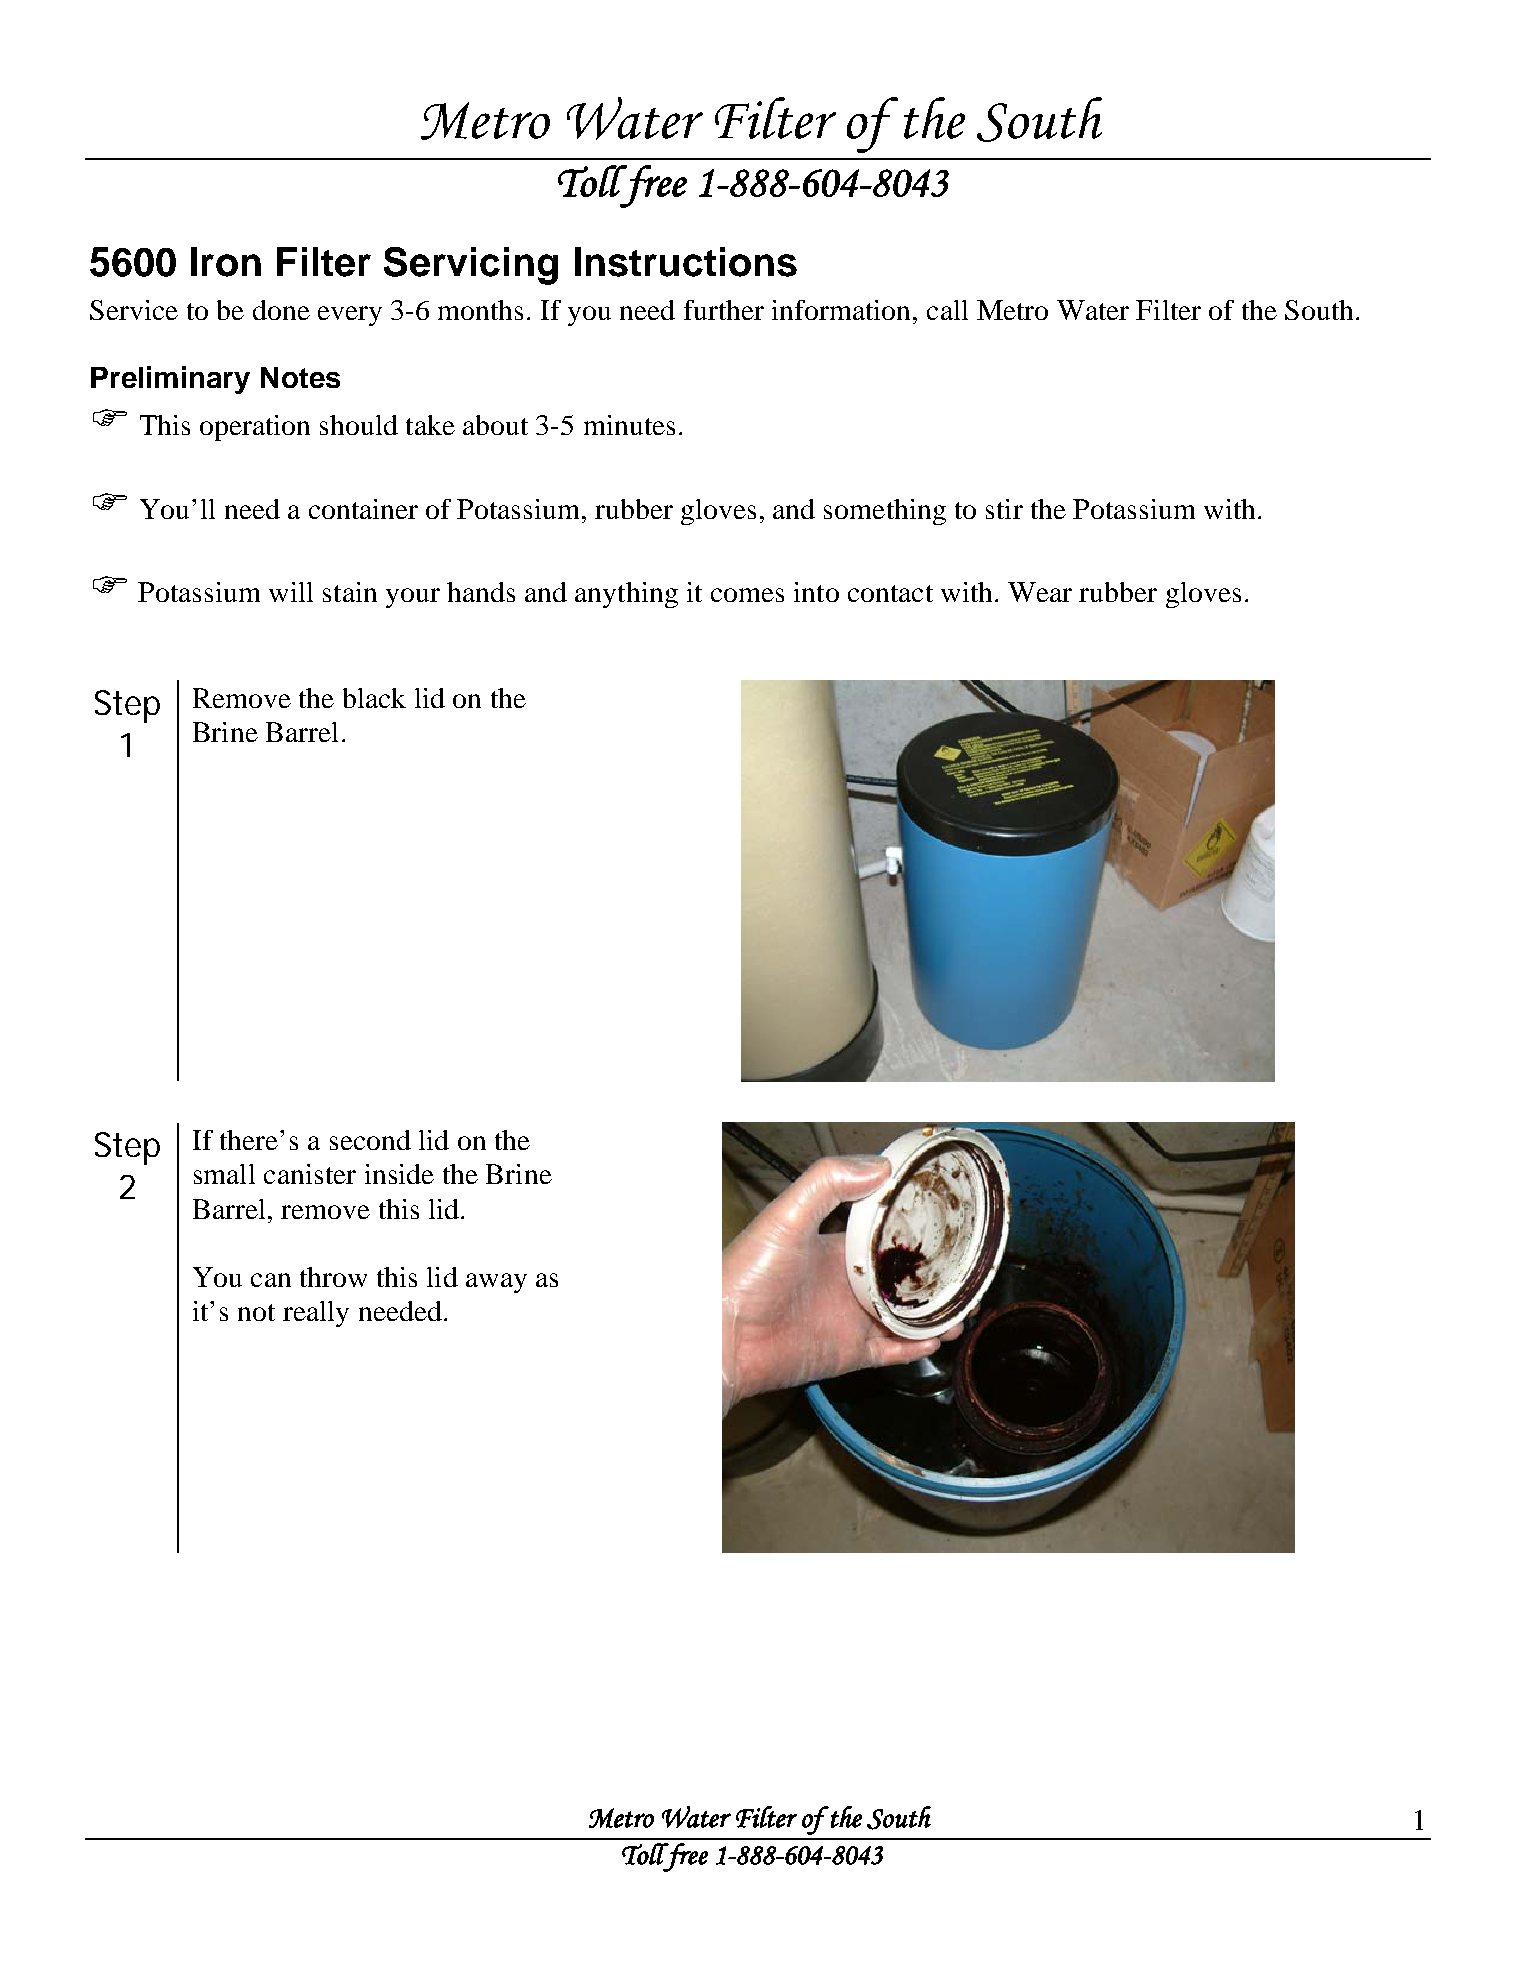 This screenshot has width=1516, height=1962. What do you see at coordinates (399, 1174) in the screenshot?
I see `inside` at bounding box center [399, 1174].
